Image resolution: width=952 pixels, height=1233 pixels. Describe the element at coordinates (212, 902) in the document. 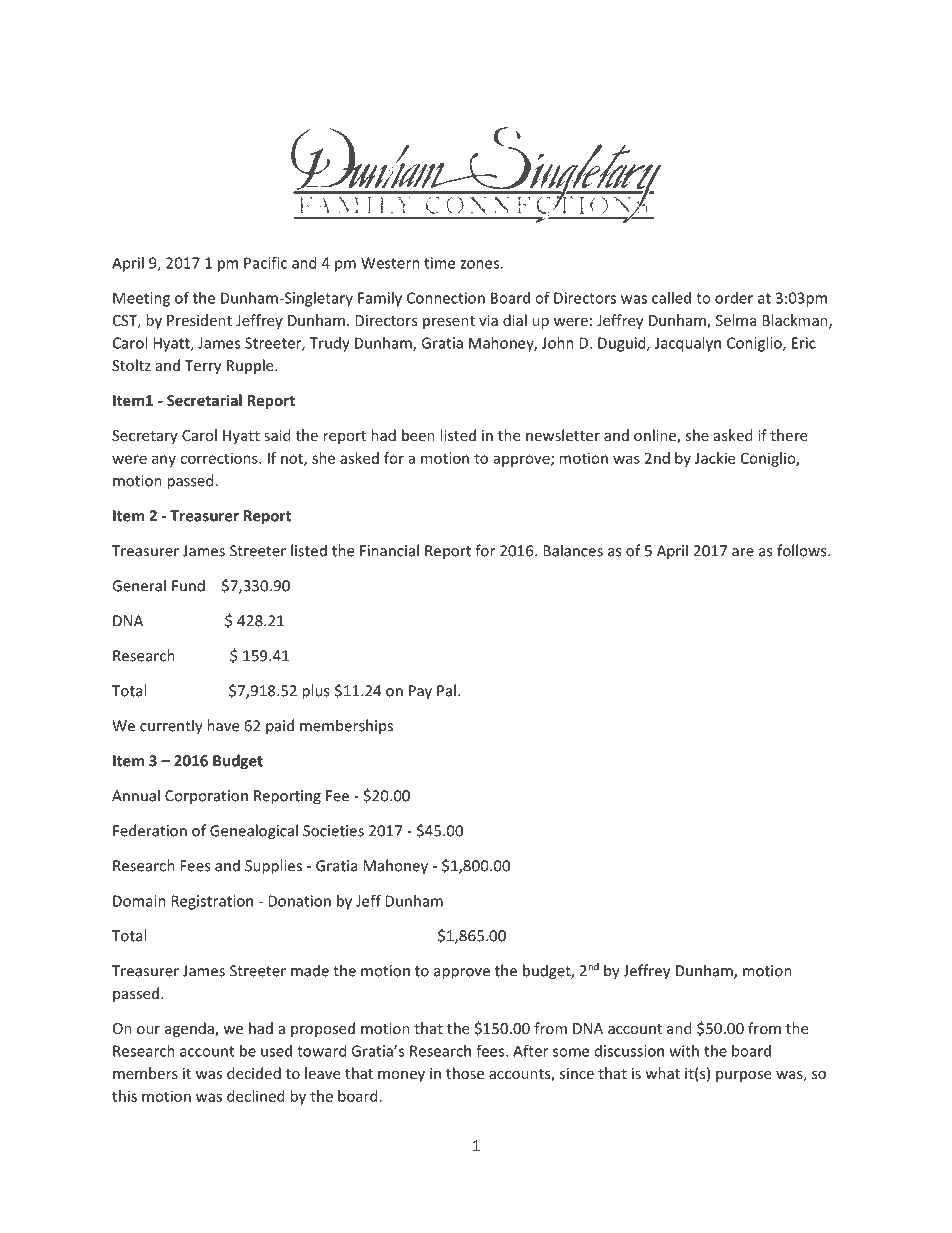

I see `Registration` at that location.
